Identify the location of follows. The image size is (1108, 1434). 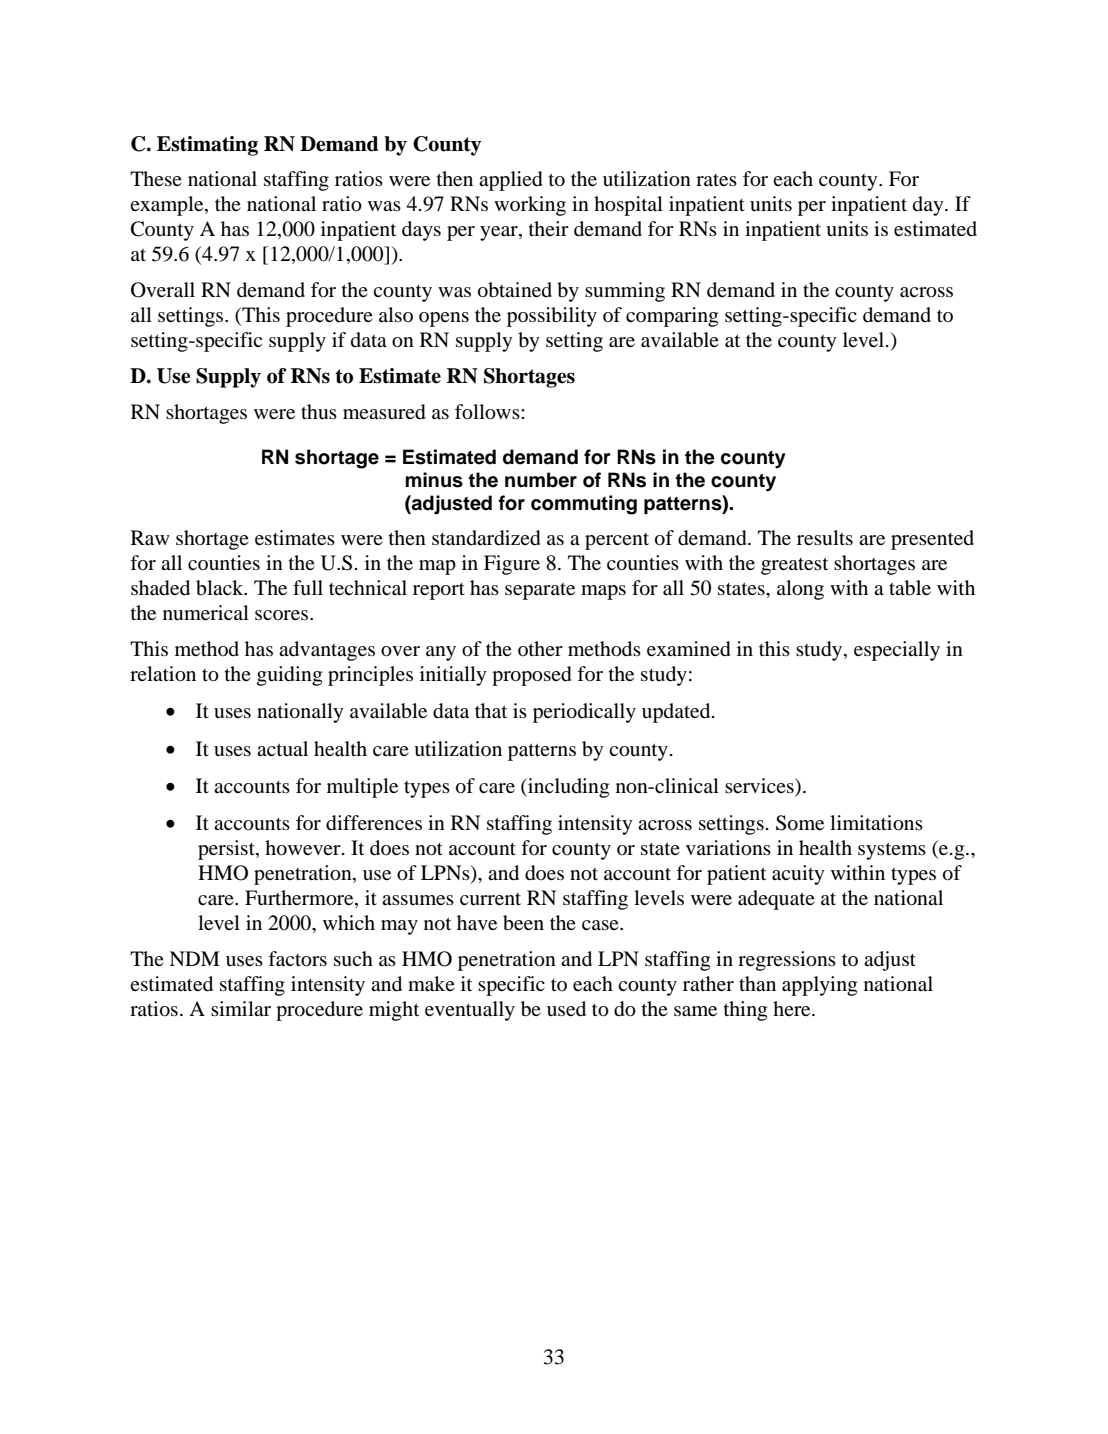
(488, 412).
